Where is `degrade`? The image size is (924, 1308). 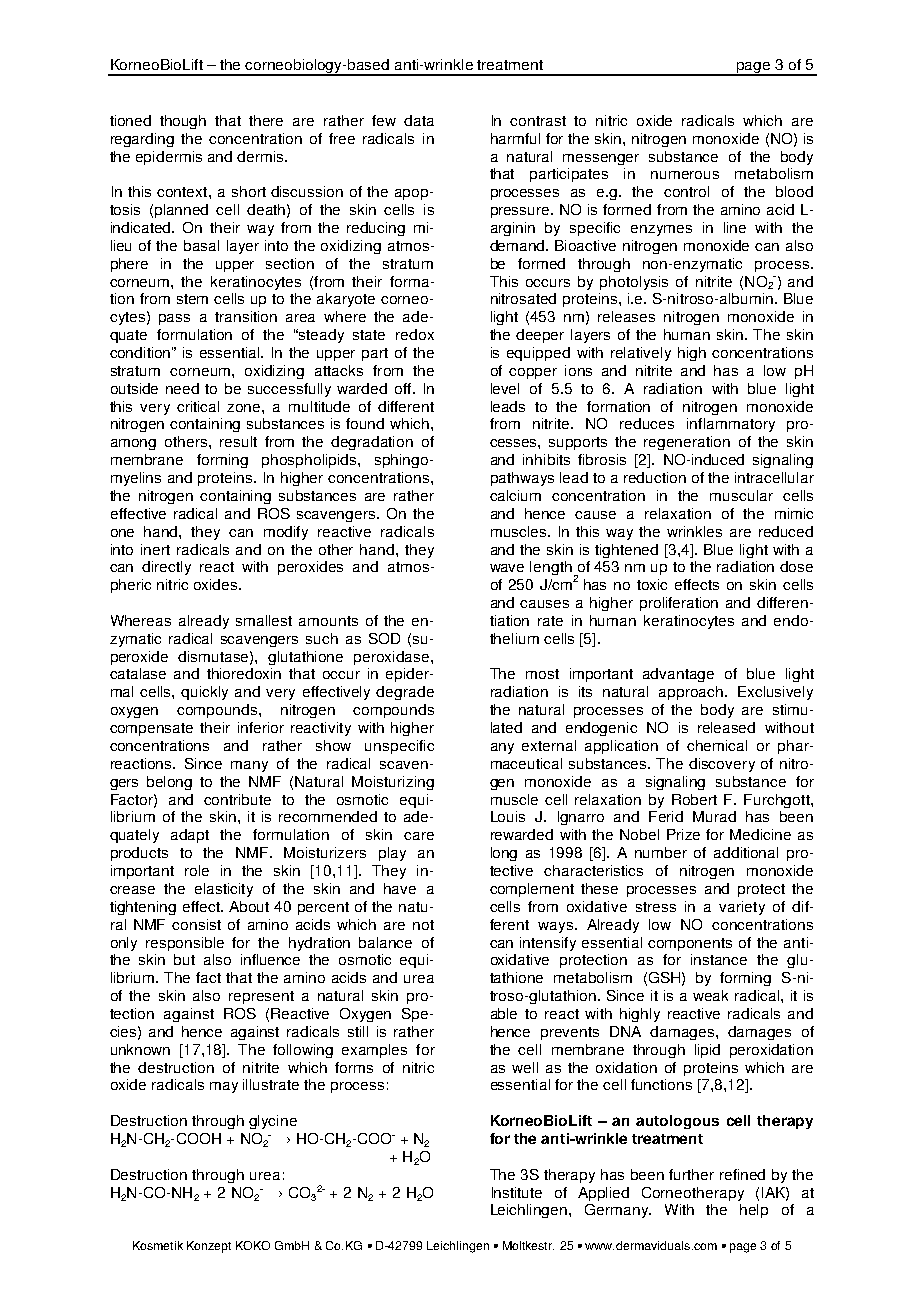 degrade is located at coordinates (405, 693).
